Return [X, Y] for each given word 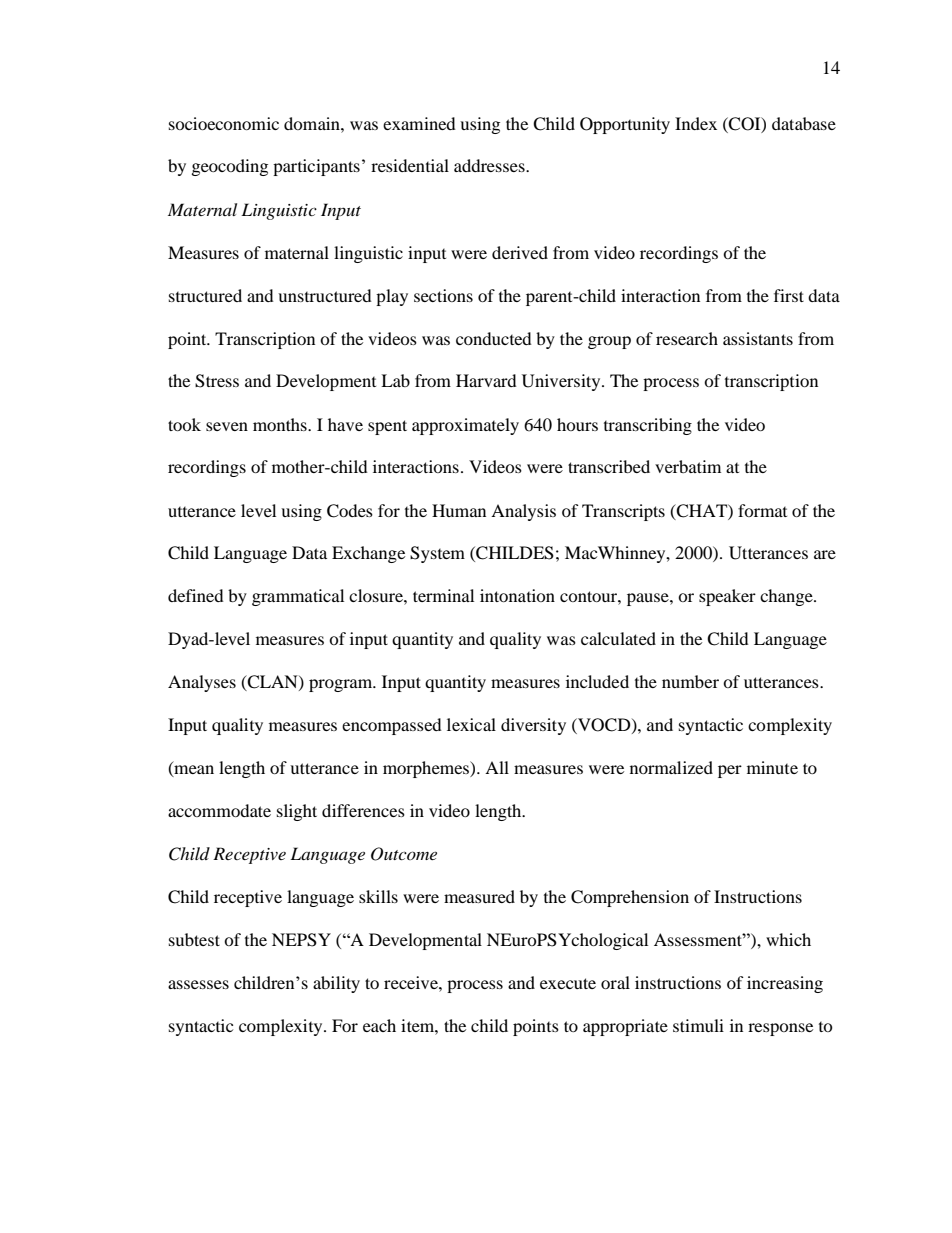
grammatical [298, 597]
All [497, 767]
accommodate [219, 810]
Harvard [486, 380]
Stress [217, 381]
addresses [490, 165]
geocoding [230, 167]
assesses [198, 984]
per [730, 771]
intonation [517, 595]
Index [696, 123]
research [687, 338]
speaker [727, 597]
